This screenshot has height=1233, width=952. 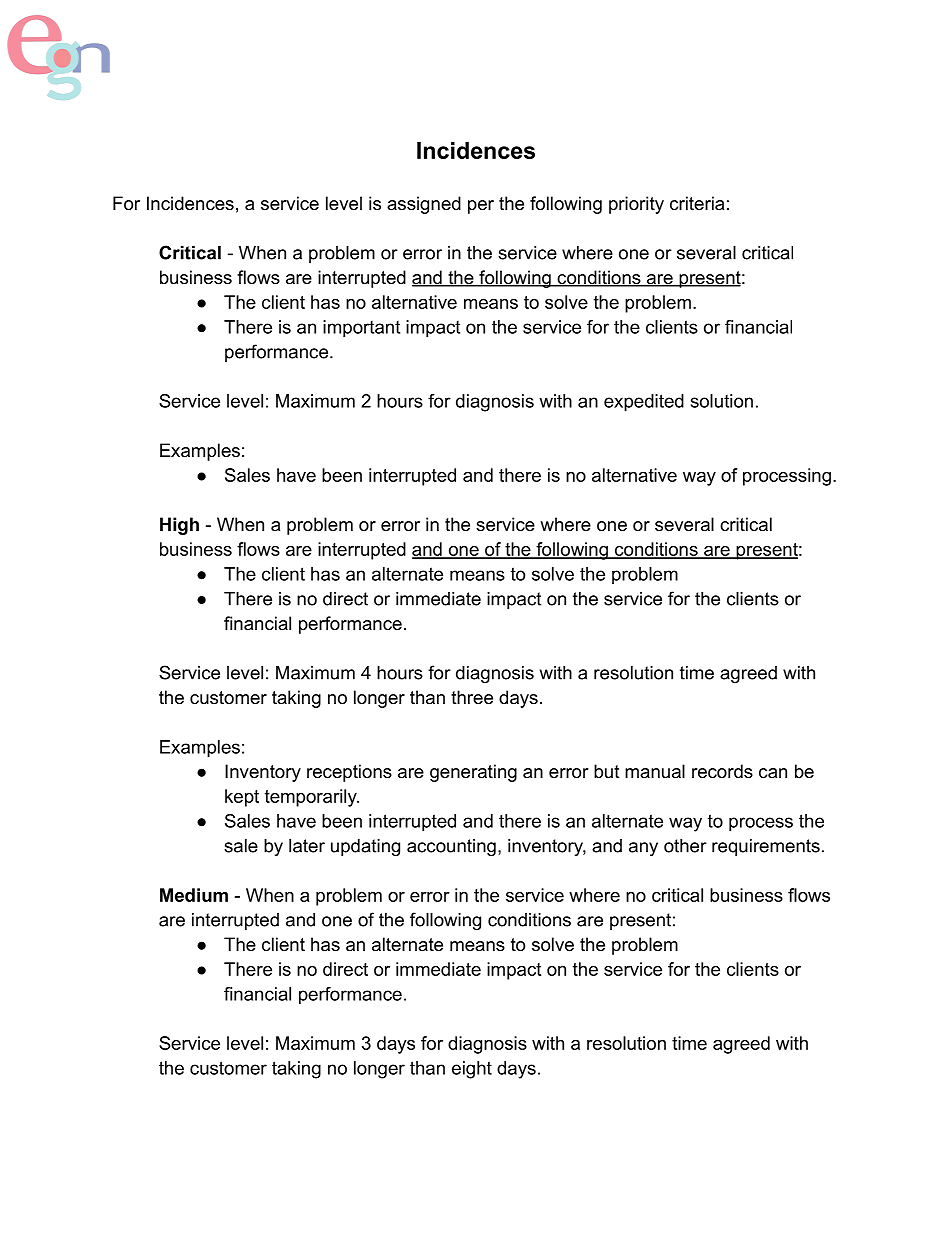 I want to click on priority, so click(x=636, y=205).
